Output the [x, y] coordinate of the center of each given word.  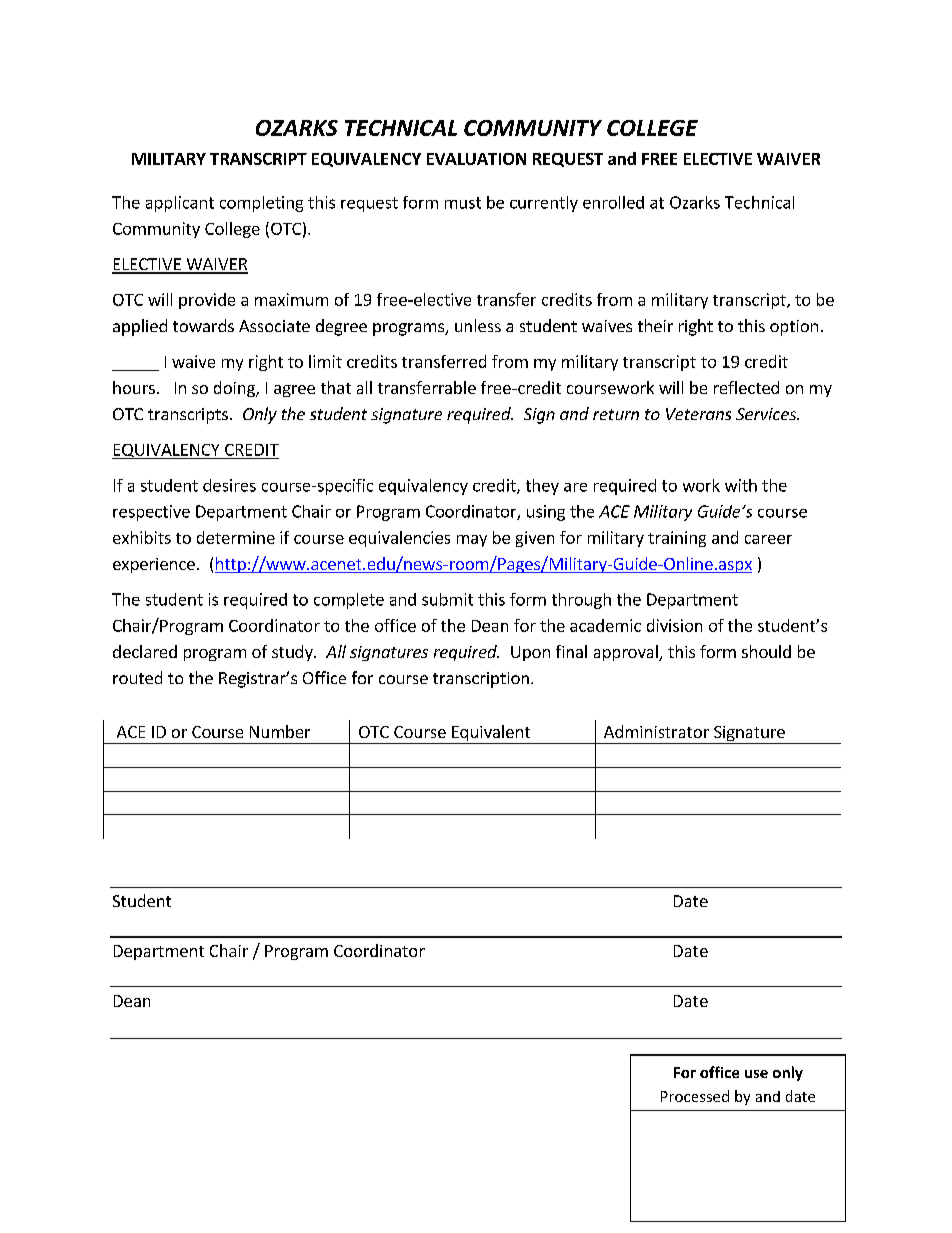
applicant [180, 204]
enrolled [613, 202]
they [542, 487]
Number [280, 731]
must [463, 203]
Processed [695, 1096]
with [741, 485]
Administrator [656, 731]
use [756, 1074]
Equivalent [491, 734]
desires [229, 485]
